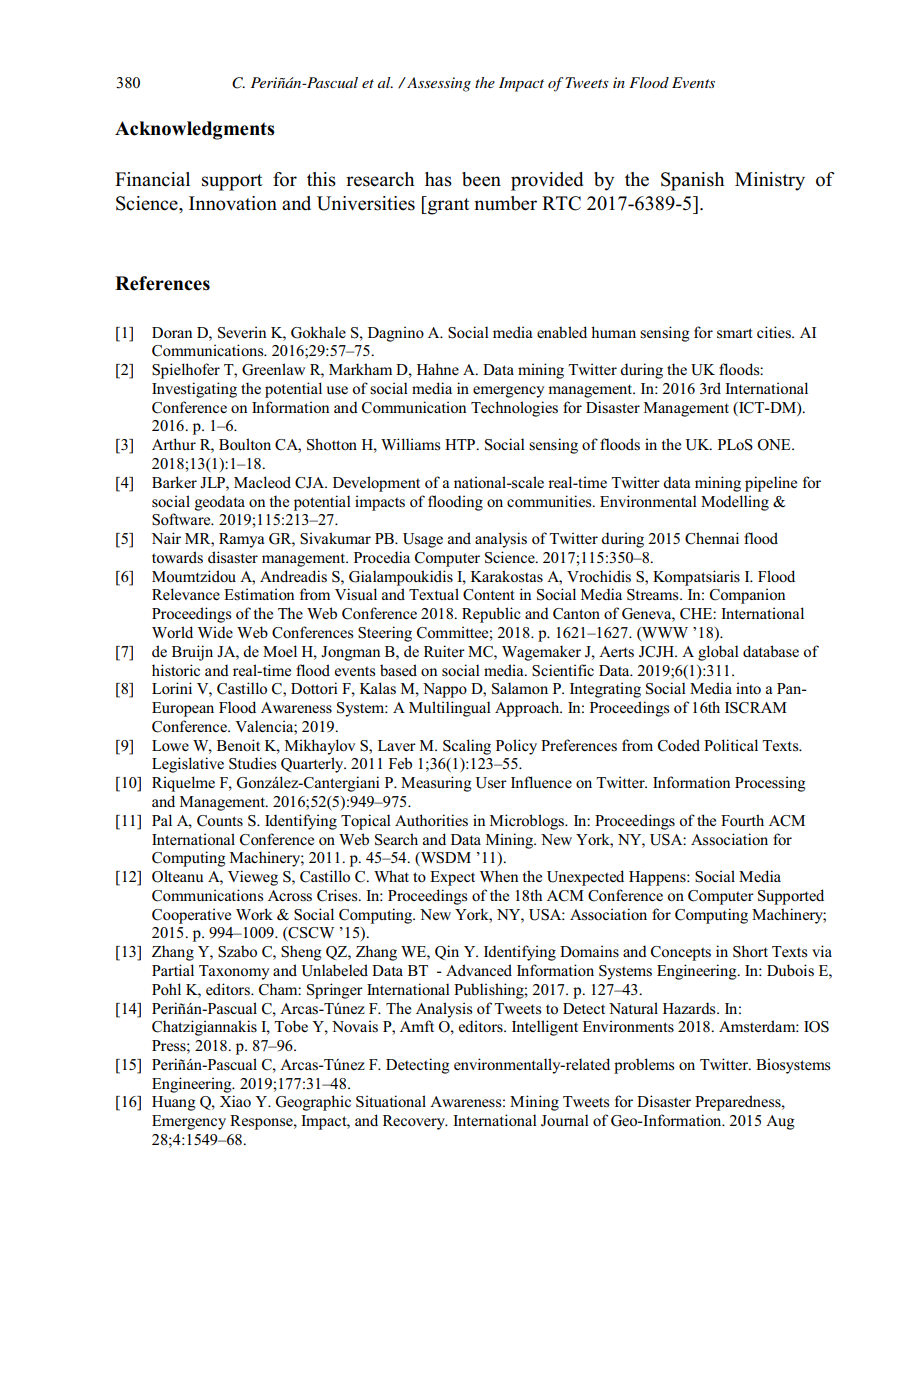 This screenshot has height=1384, width=924. Describe the element at coordinates (770, 181) in the screenshot. I see `Ministry` at that location.
